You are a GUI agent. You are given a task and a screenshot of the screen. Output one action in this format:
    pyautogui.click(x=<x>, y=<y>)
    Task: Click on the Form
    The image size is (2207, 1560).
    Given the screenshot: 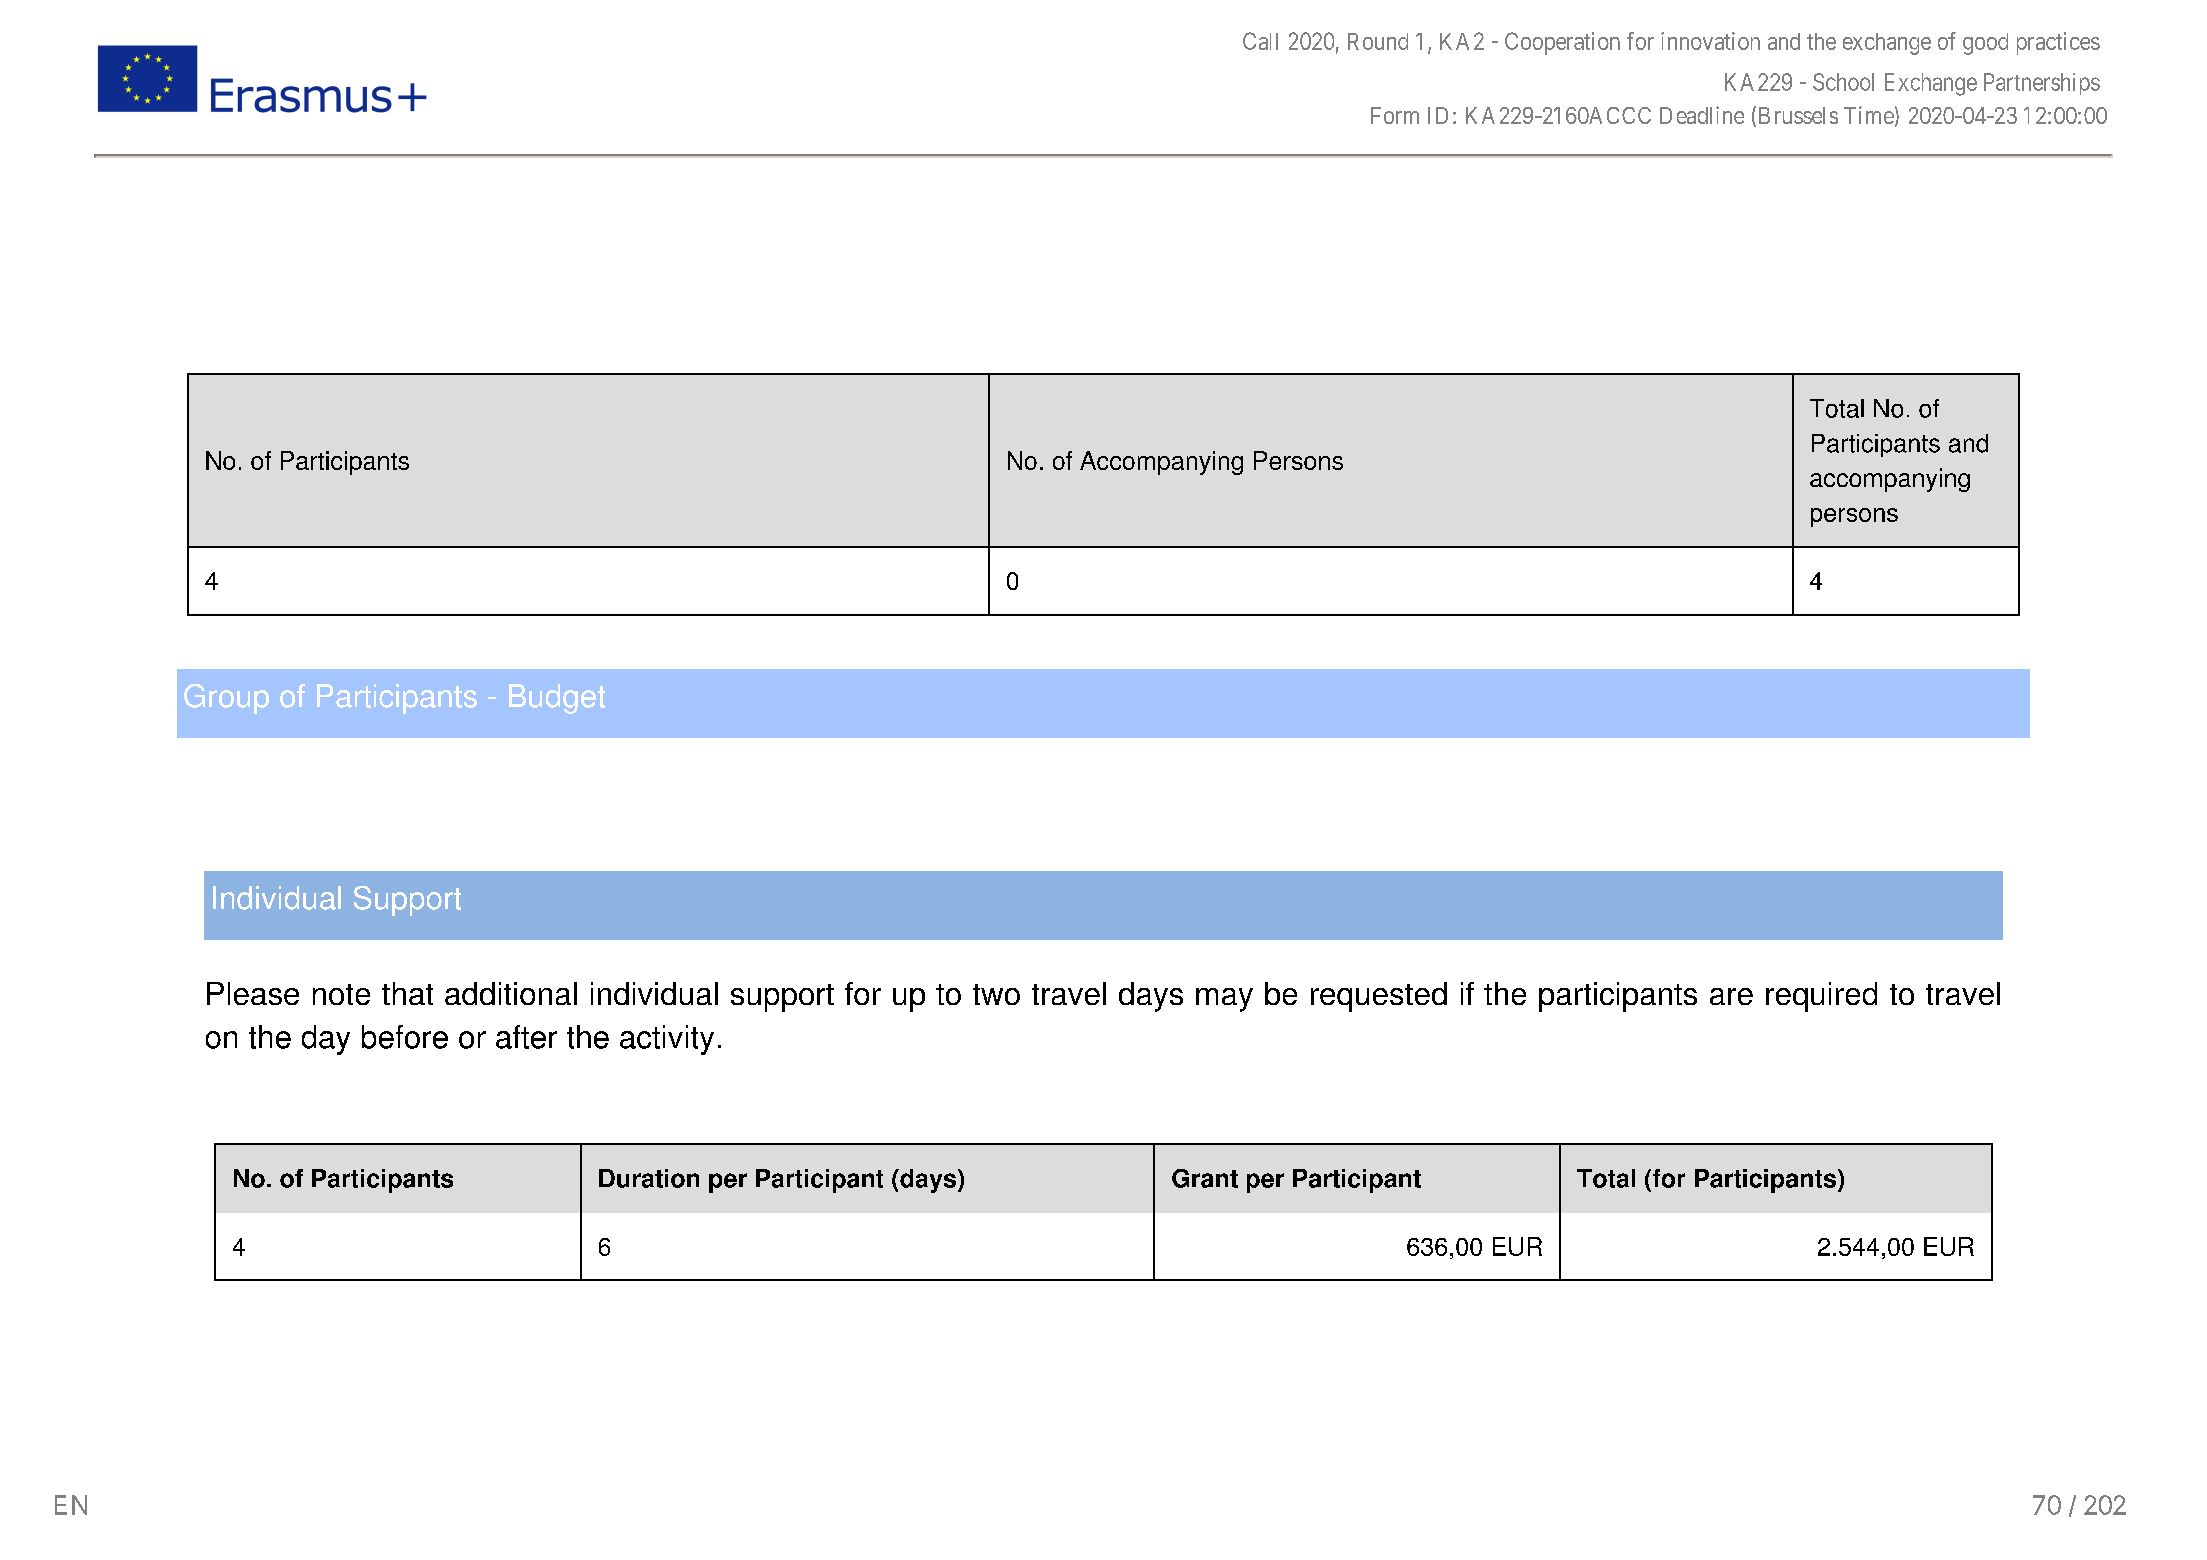 What is the action you would take?
    pyautogui.click(x=1395, y=115)
